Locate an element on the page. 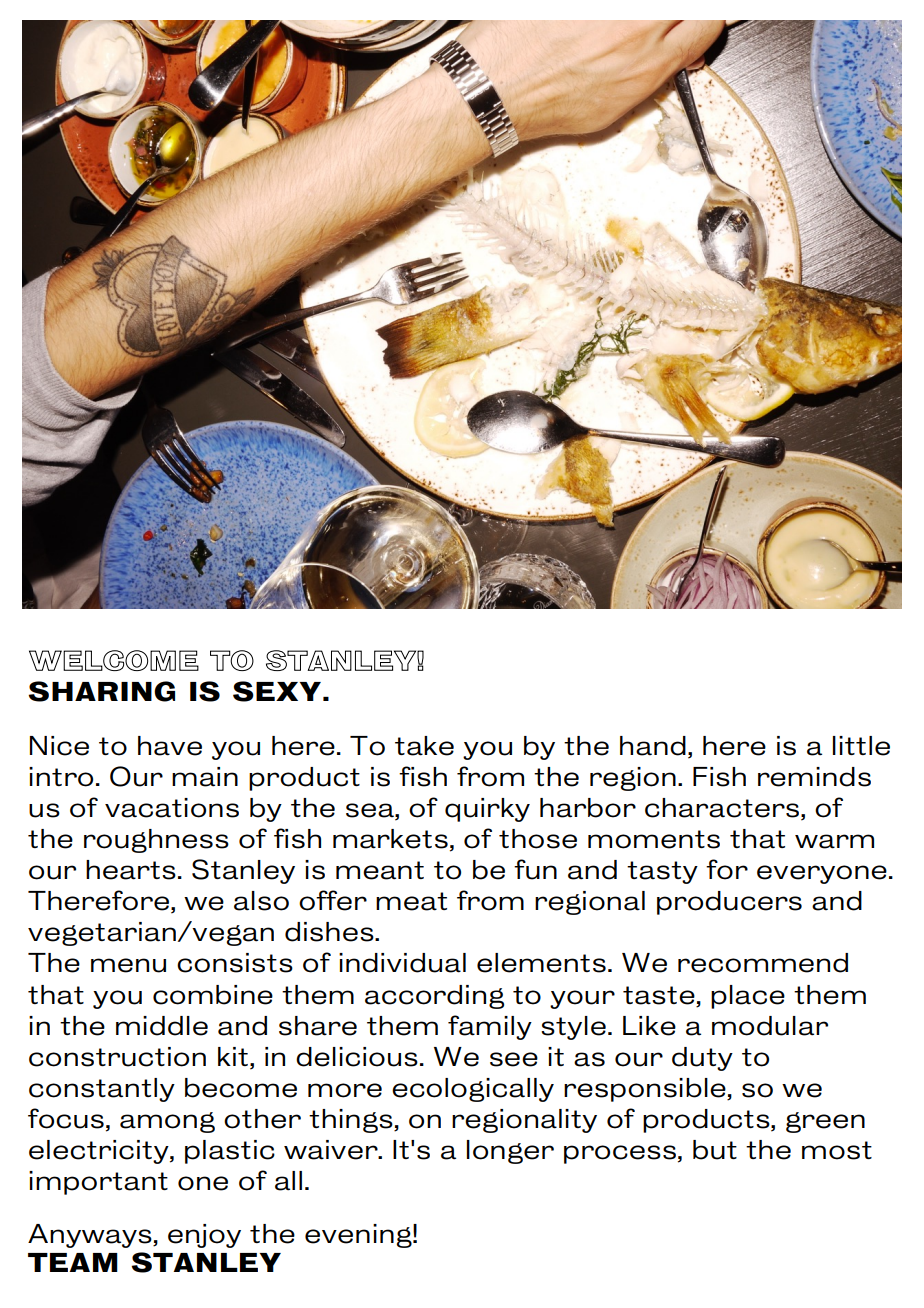  enjoy is located at coordinates (204, 1236).
